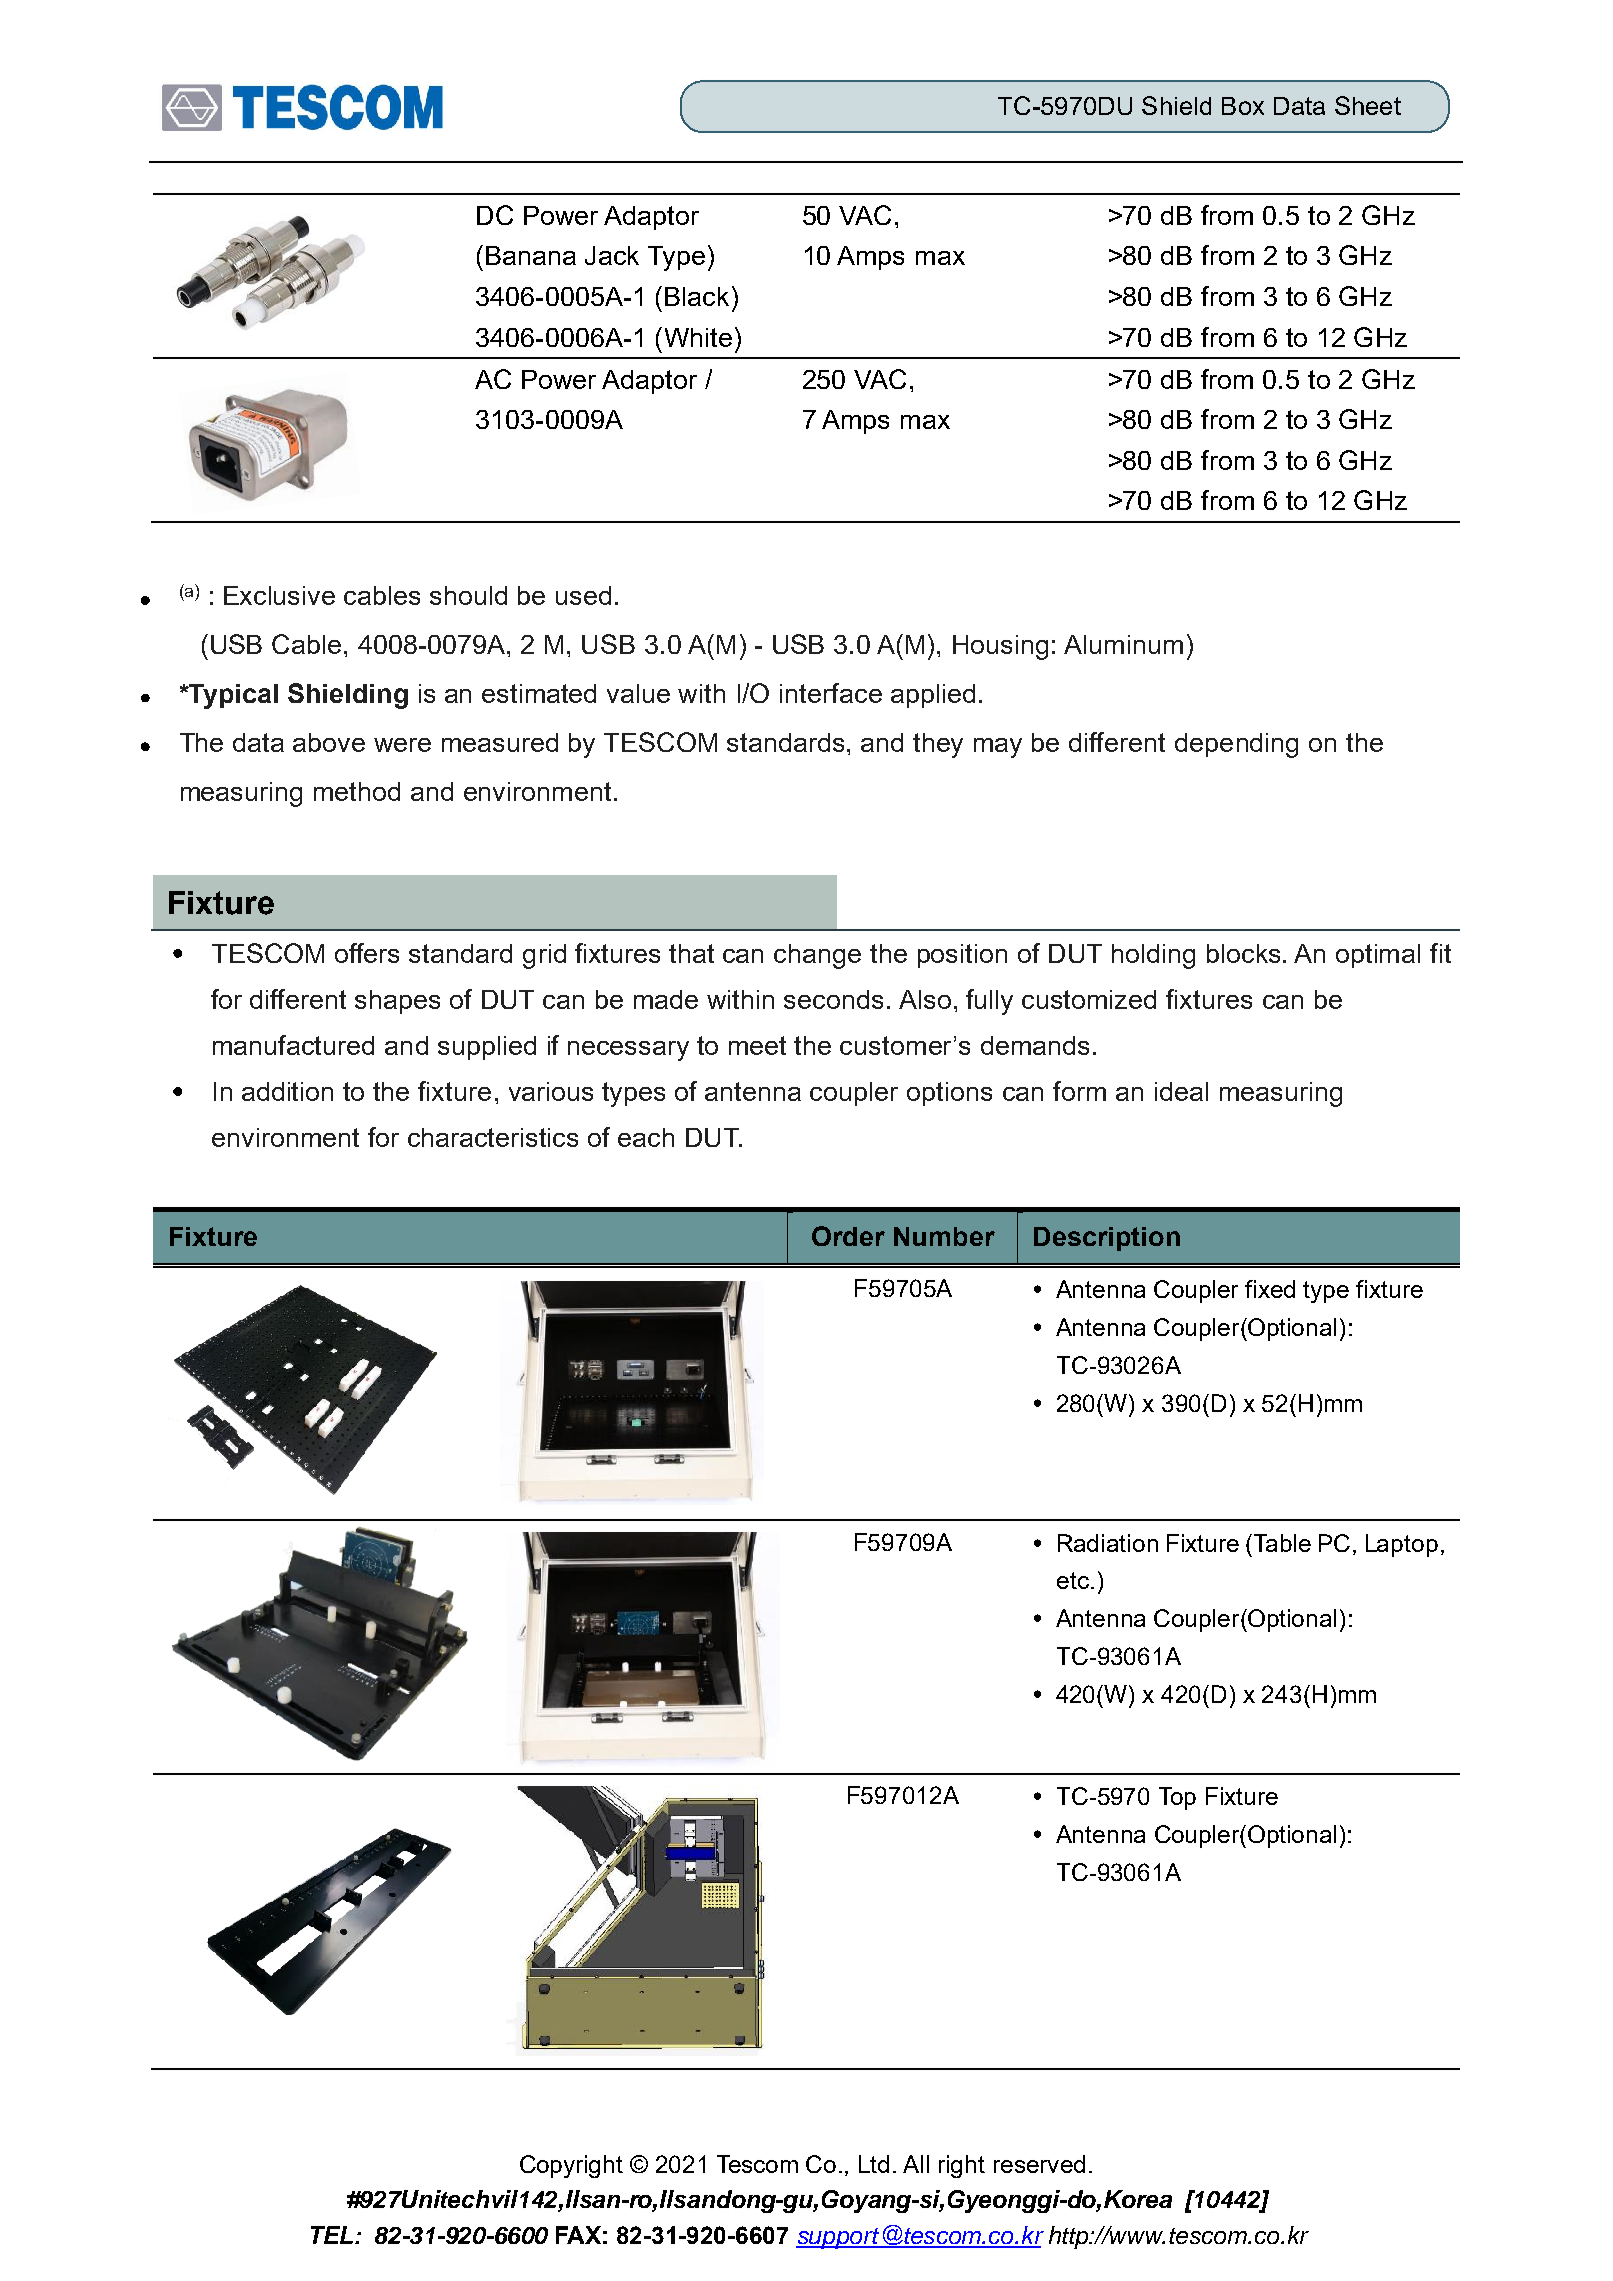 This screenshot has height=2281, width=1613. Describe the element at coordinates (332, 2235) in the screenshot. I see `TEL` at that location.
